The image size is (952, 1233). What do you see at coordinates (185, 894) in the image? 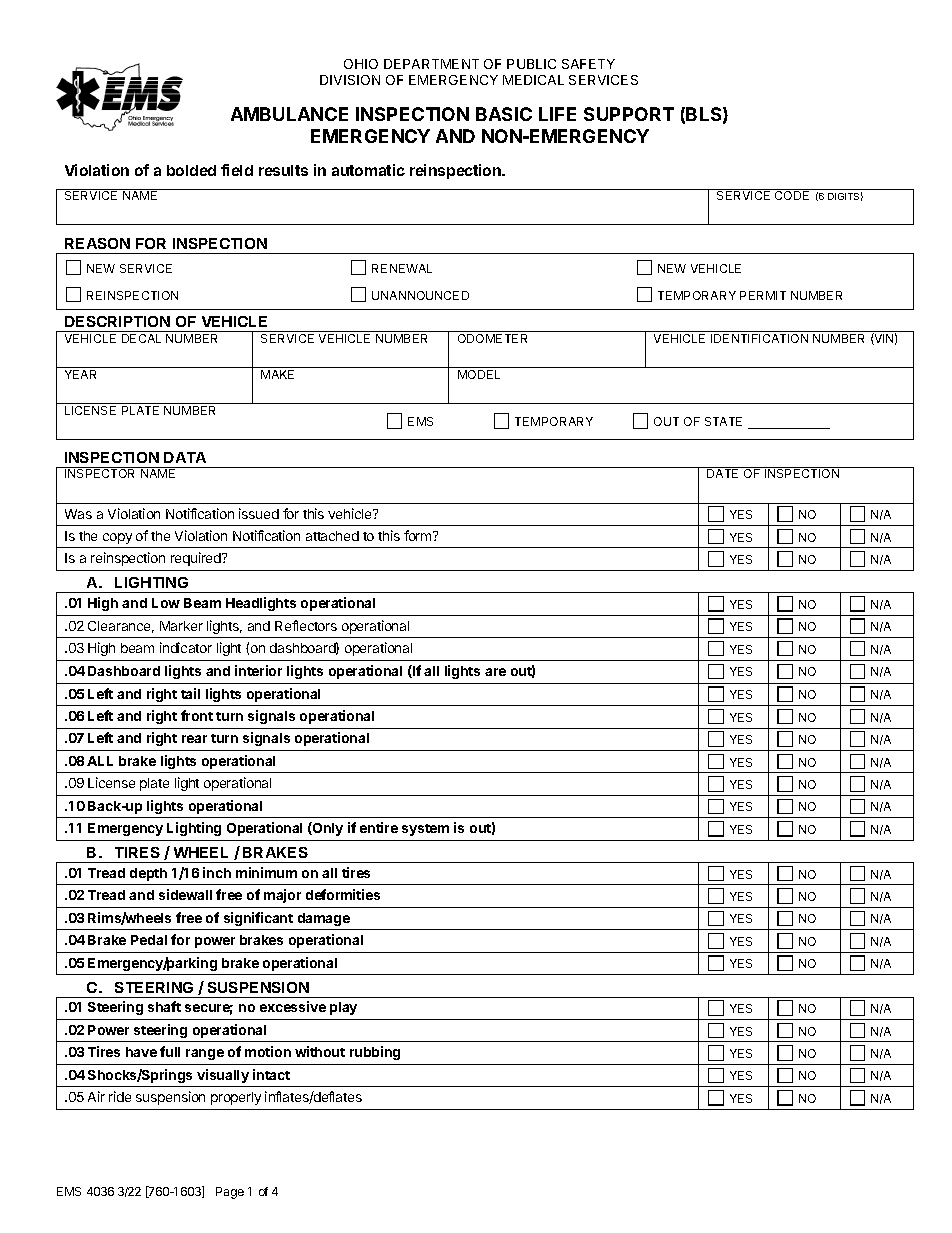
I see `sidewall` at bounding box center [185, 894].
